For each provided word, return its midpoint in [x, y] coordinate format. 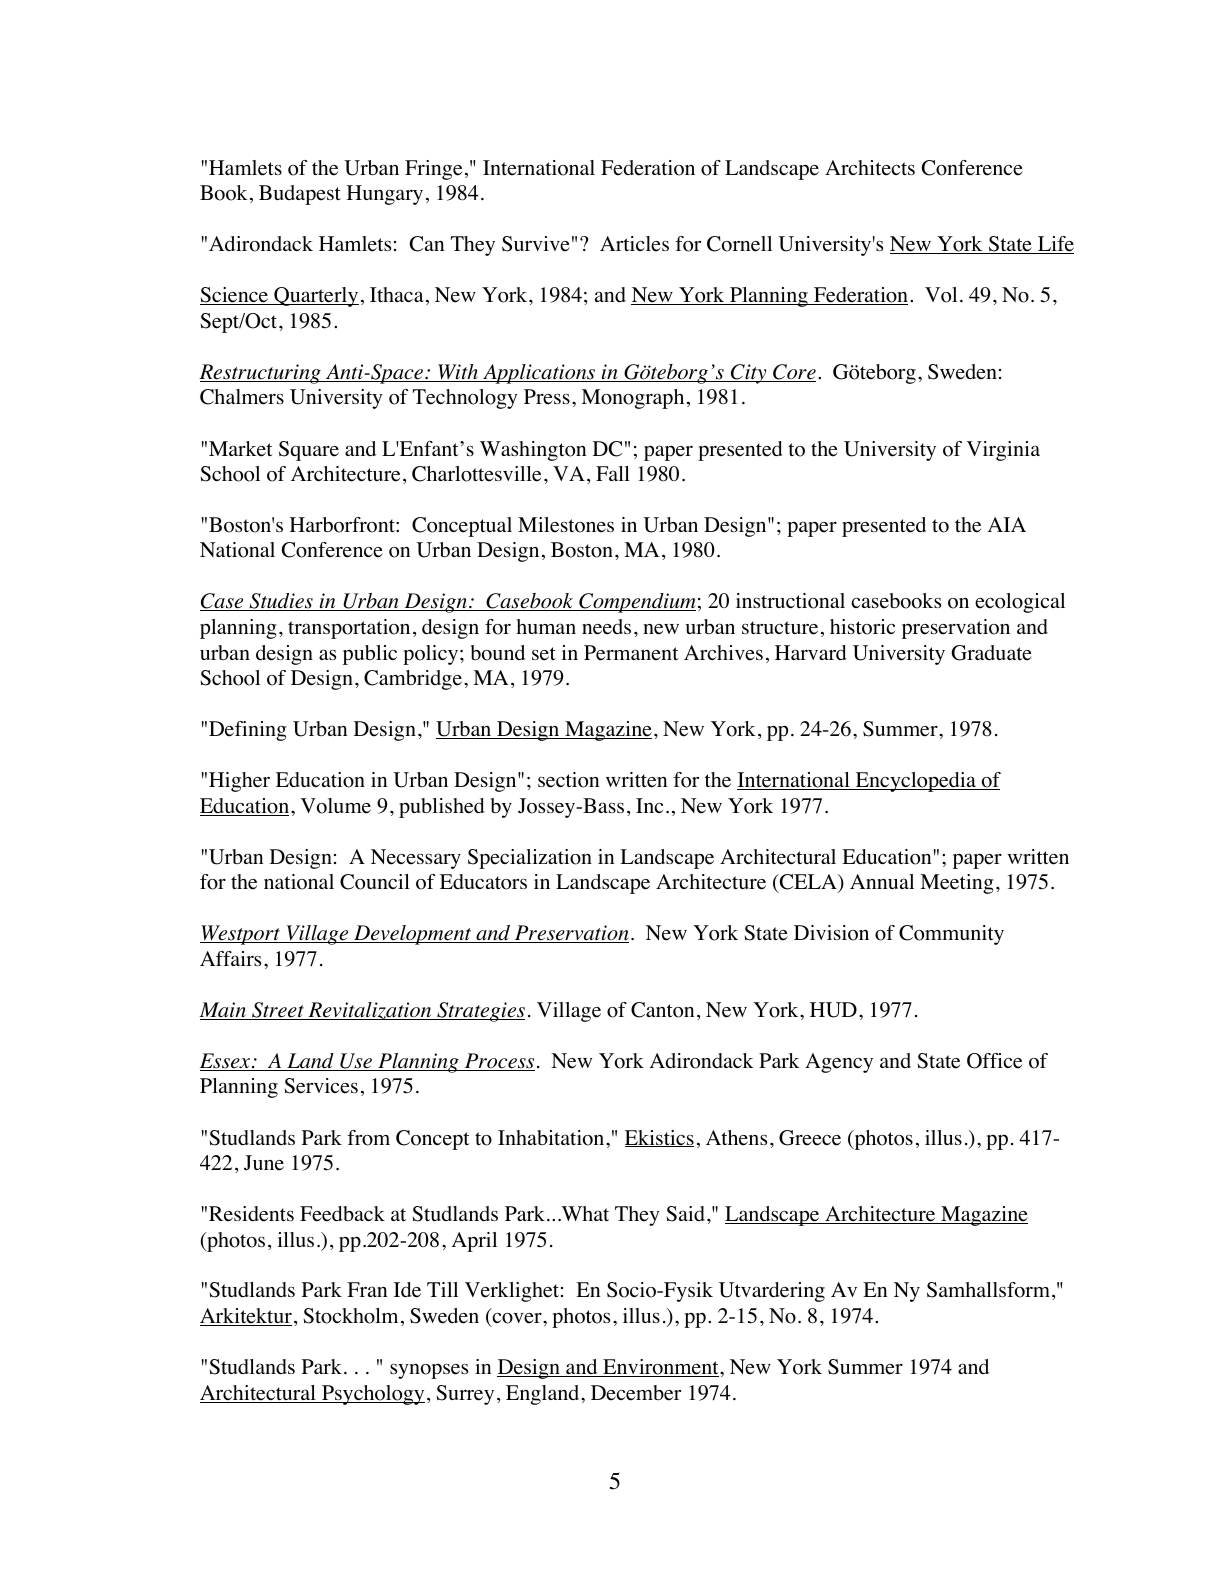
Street [278, 1011]
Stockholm [350, 1316]
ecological [1020, 603]
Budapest [300, 195]
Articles [634, 244]
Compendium [636, 603]
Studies [281, 602]
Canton [662, 1010]
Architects [870, 168]
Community [951, 935]
